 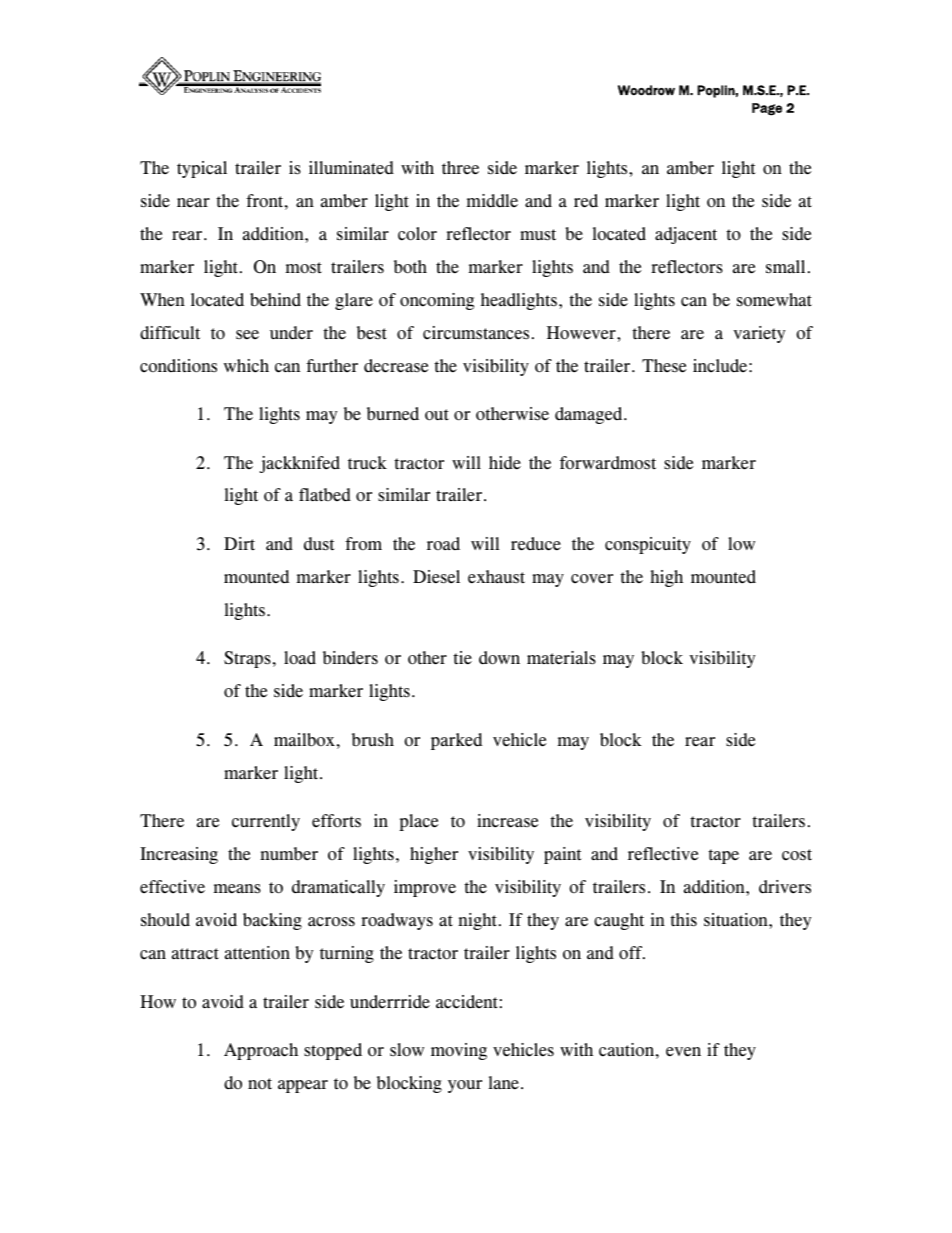 What do you see at coordinates (460, 168) in the screenshot?
I see `three` at bounding box center [460, 168].
